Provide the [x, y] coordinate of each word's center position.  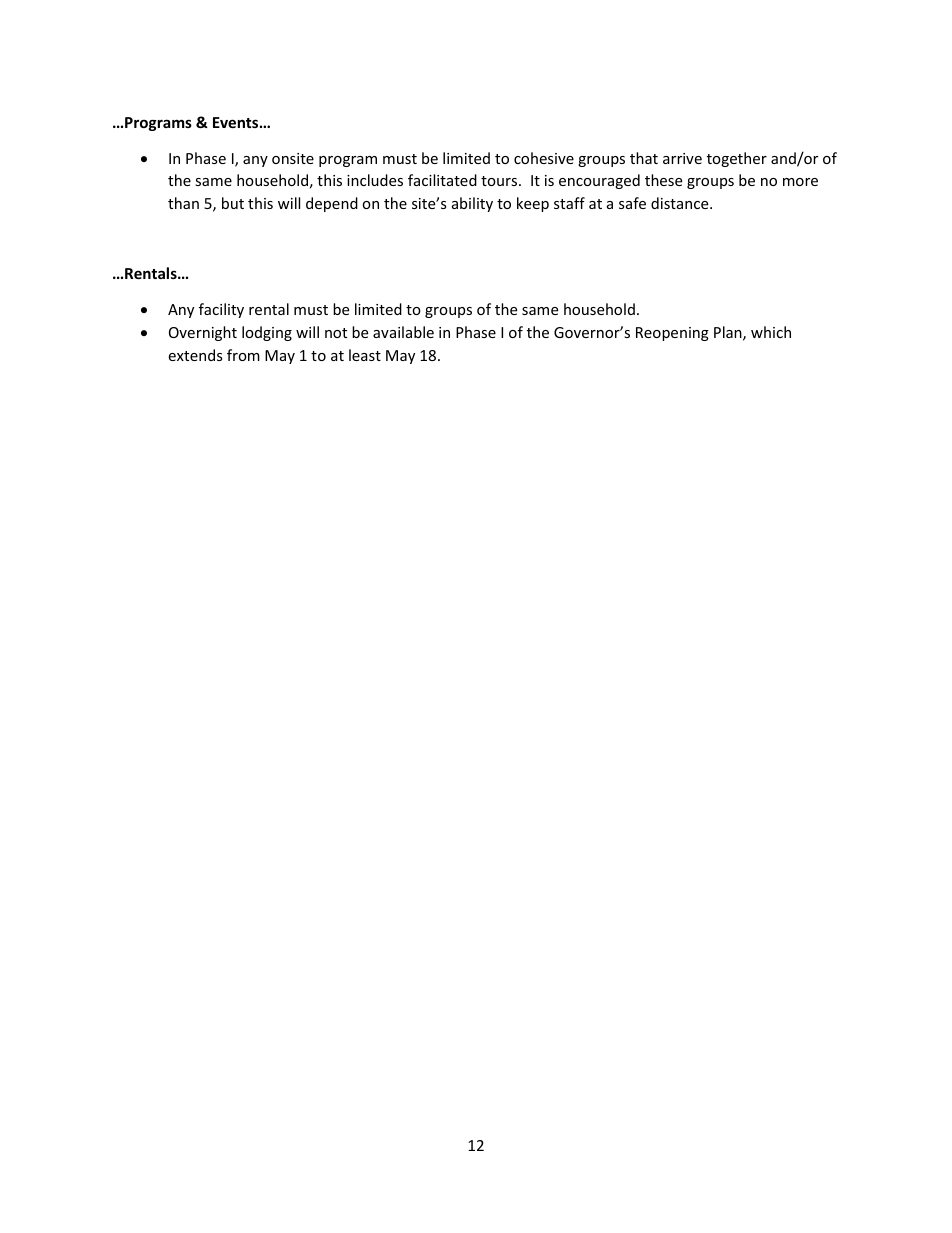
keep [533, 204]
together [737, 159]
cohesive [544, 158]
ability [472, 204]
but [233, 203]
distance [681, 203]
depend [332, 204]
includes [375, 180]
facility [221, 310]
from [243, 355]
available [403, 332]
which [771, 332]
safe [632, 203]
